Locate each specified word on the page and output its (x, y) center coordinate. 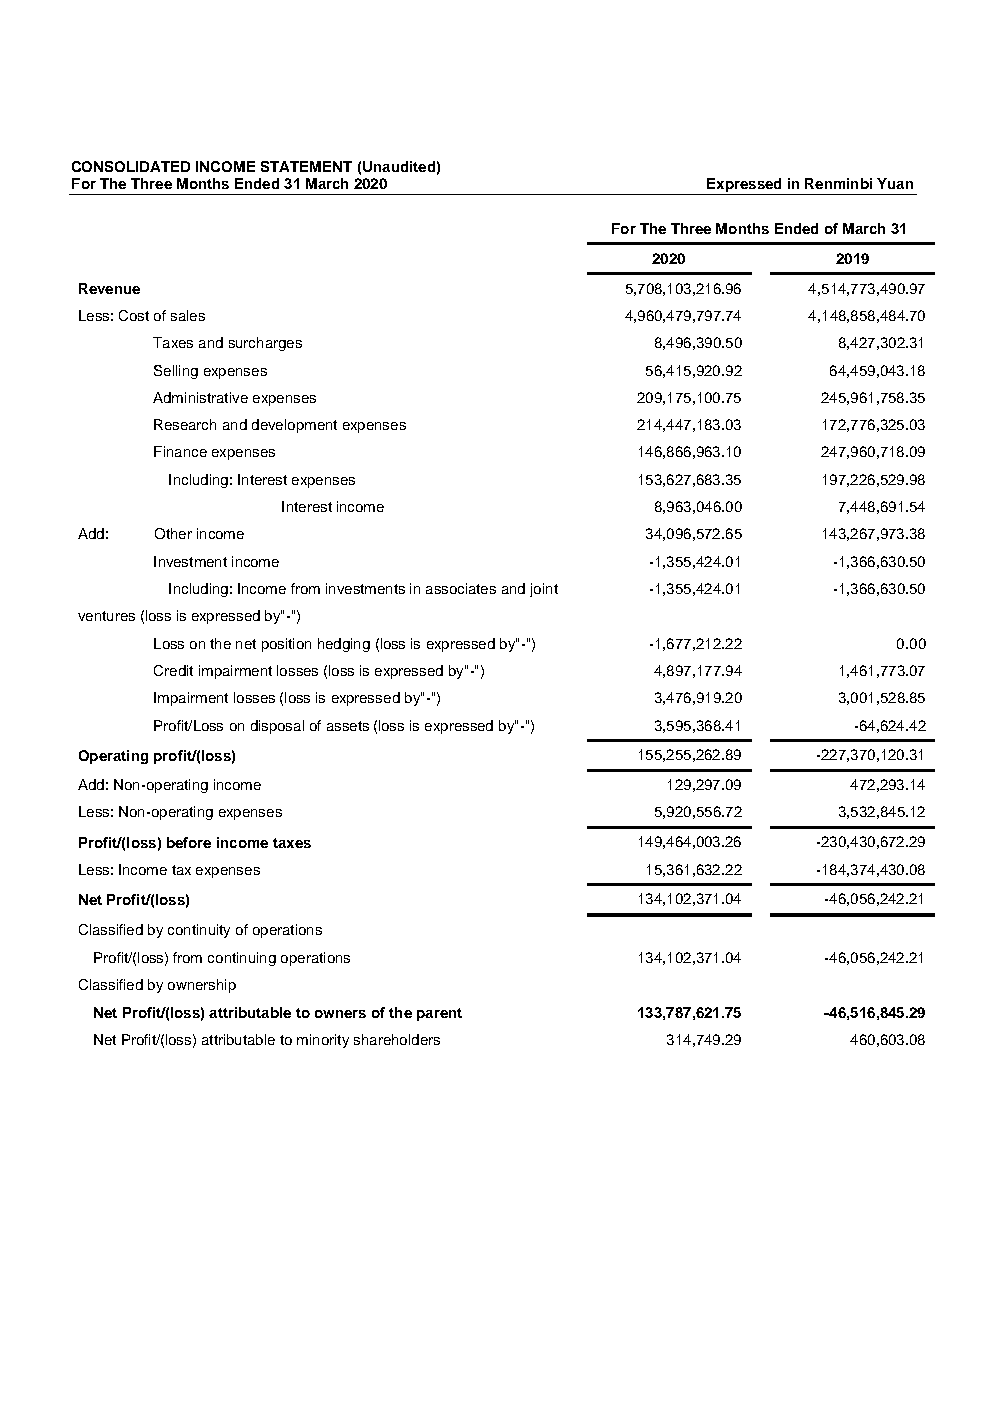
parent (439, 1014)
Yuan (895, 183)
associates (461, 588)
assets (348, 726)
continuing (242, 959)
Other (173, 533)
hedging (344, 645)
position (286, 645)
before (189, 842)
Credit (173, 670)
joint (544, 590)
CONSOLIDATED (131, 166)
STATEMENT (306, 166)
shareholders (397, 1039)
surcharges (265, 344)
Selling (176, 372)
